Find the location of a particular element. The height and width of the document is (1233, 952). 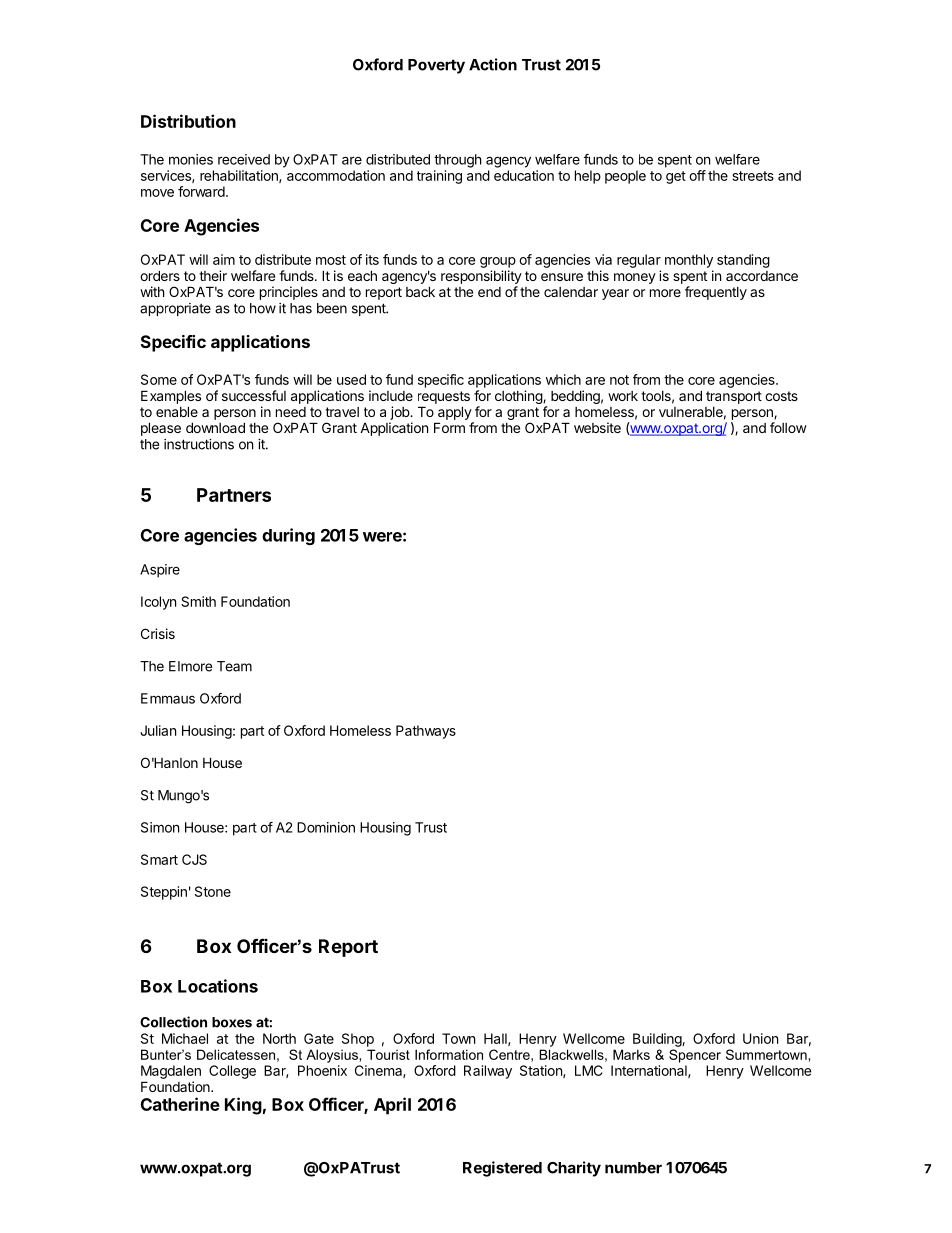

Dominion is located at coordinates (326, 827).
